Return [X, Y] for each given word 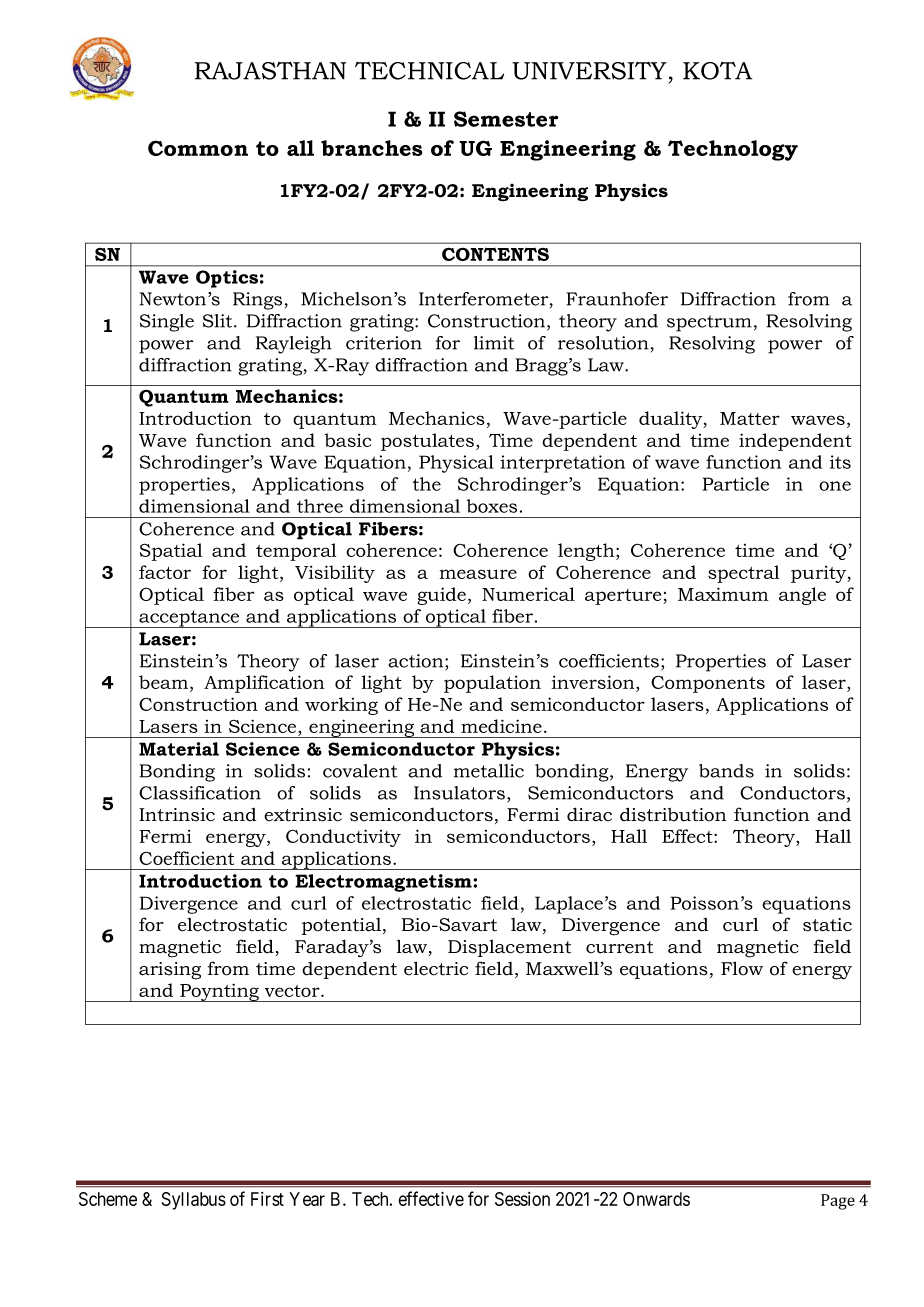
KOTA [717, 70]
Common [198, 148]
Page [838, 1202]
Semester [506, 119]
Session [522, 1199]
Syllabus [194, 1201]
